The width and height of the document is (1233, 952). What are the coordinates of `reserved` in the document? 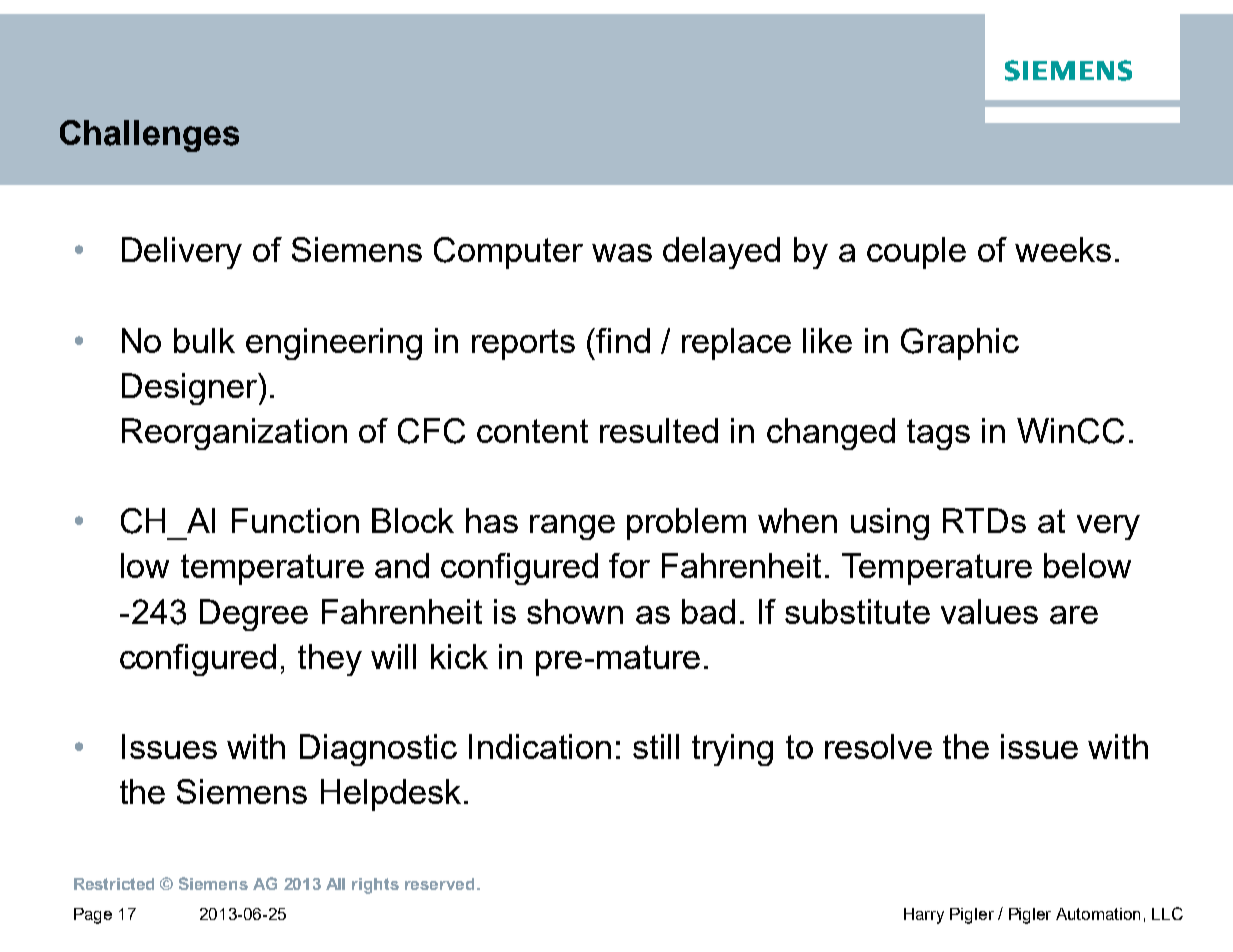 It's located at (439, 884).
